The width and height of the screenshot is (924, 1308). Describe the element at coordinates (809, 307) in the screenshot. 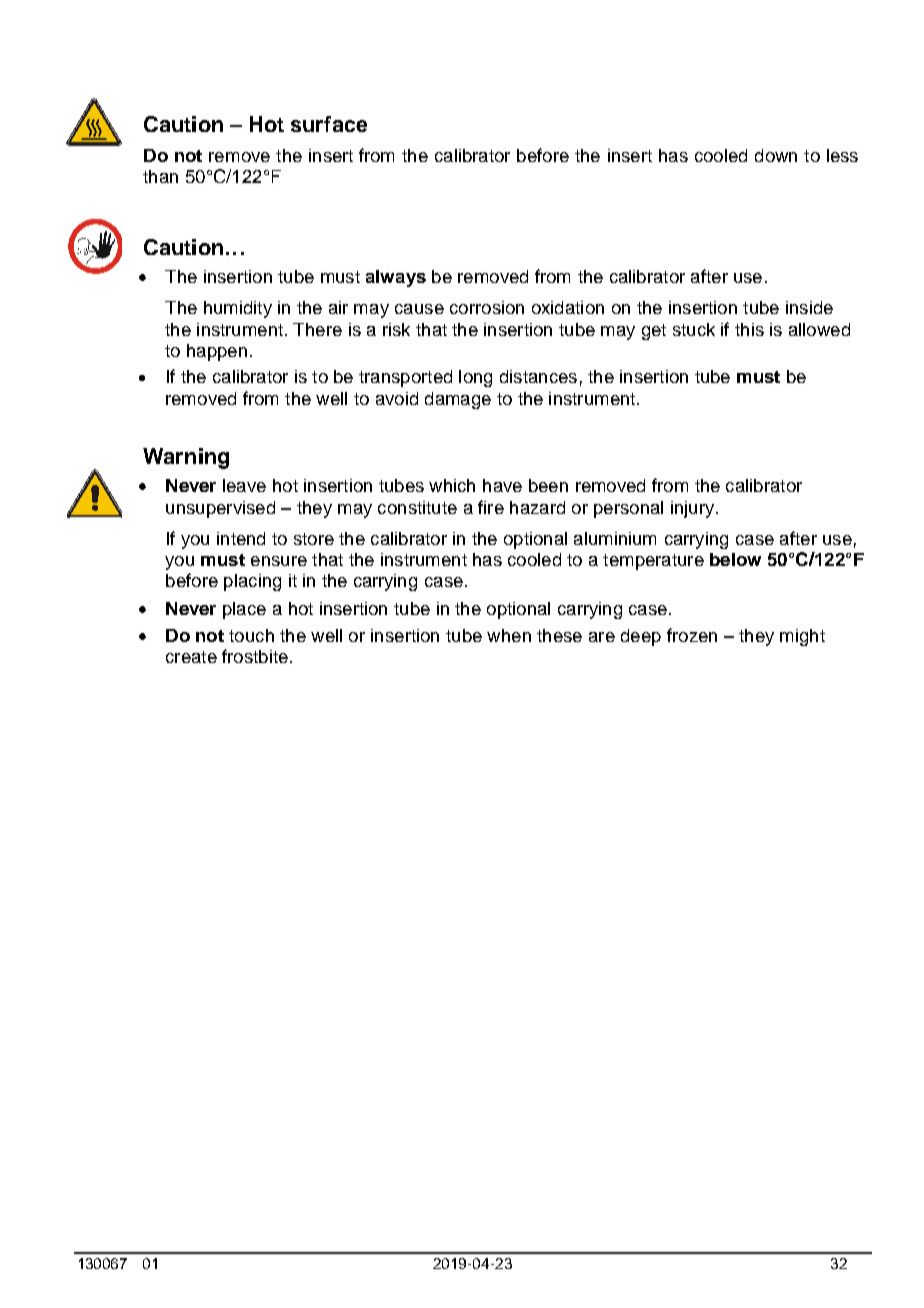

I see `inside` at that location.
